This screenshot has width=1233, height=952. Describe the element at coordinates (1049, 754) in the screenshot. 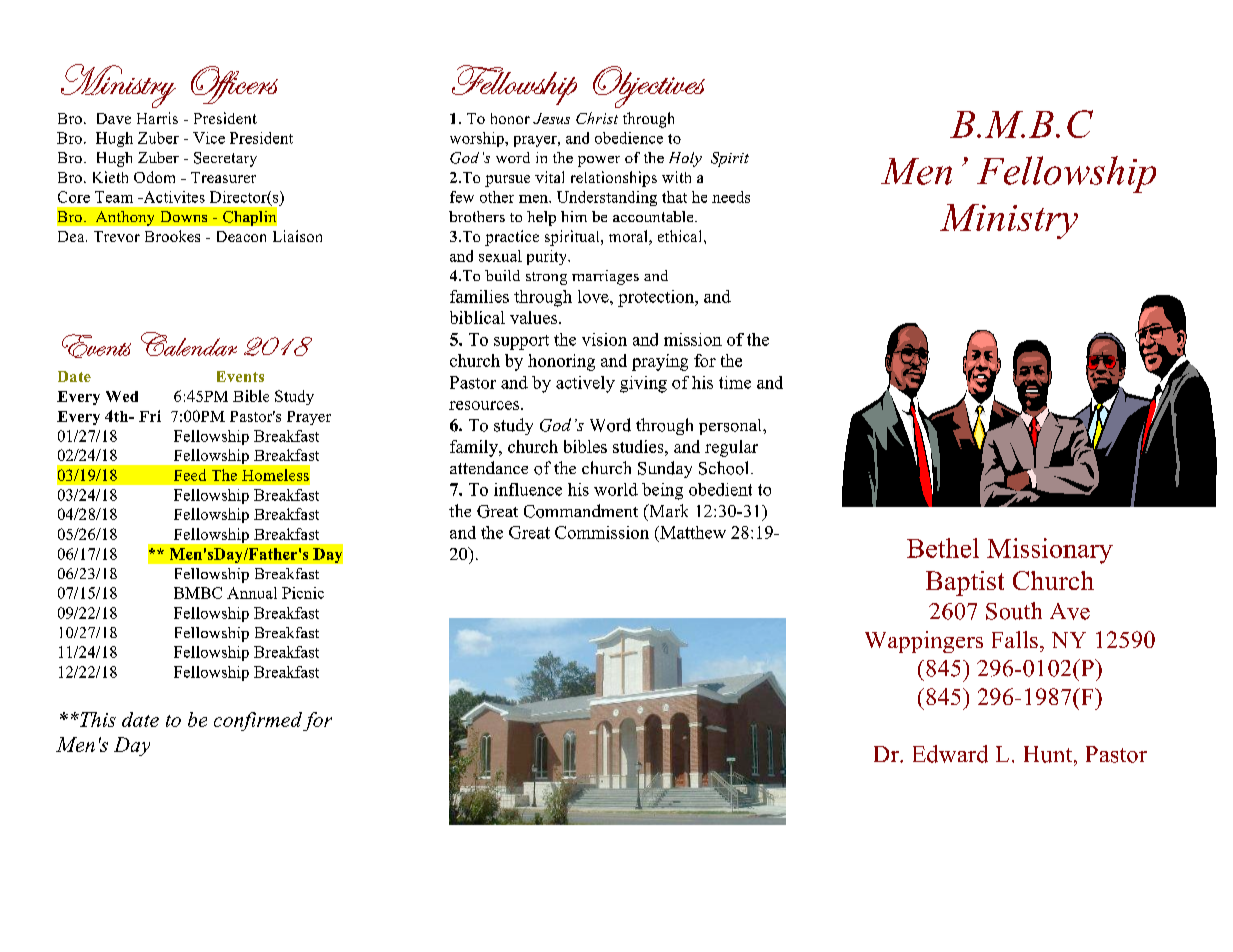

I see `Hunt` at that location.
